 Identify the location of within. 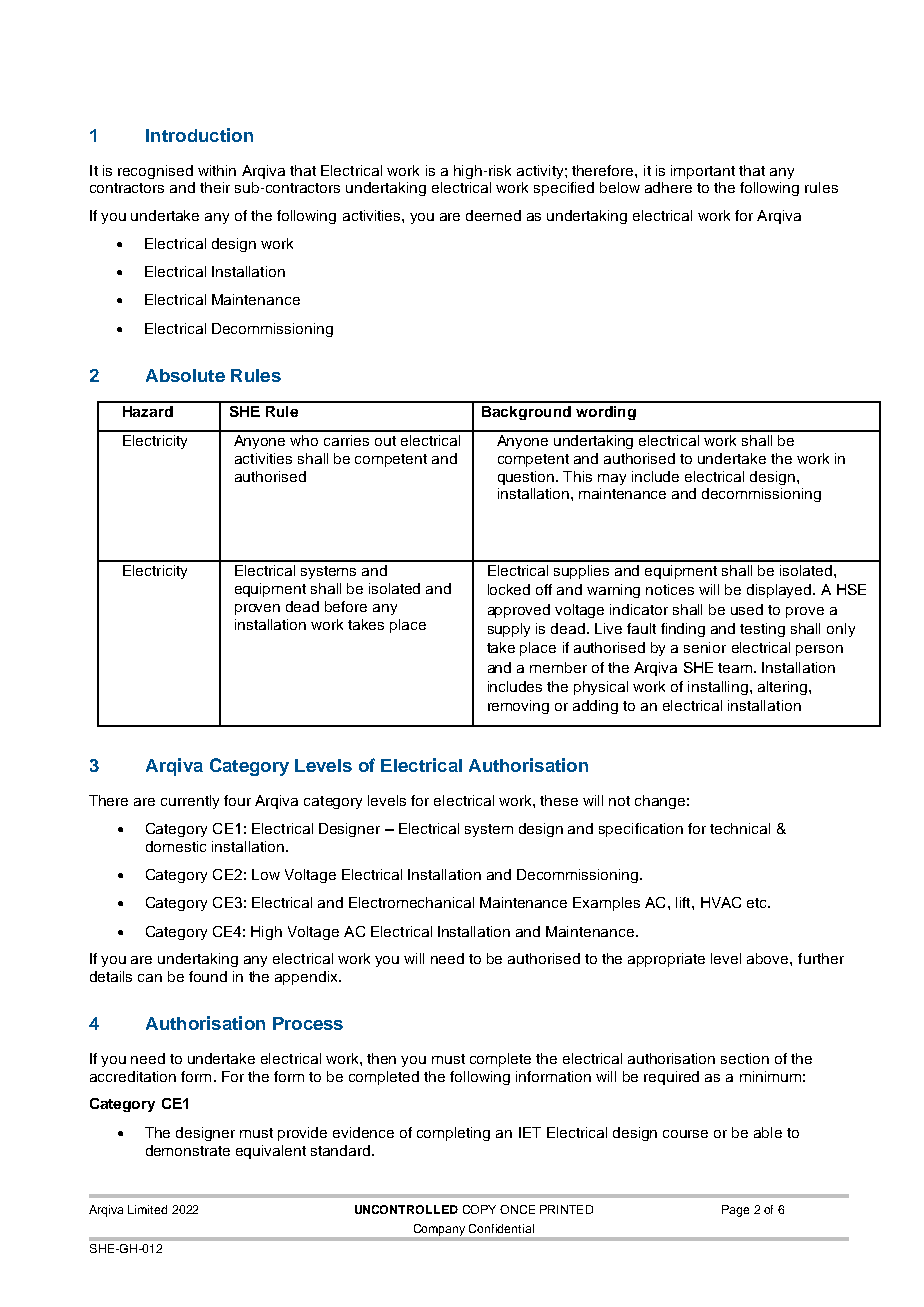
(217, 170).
